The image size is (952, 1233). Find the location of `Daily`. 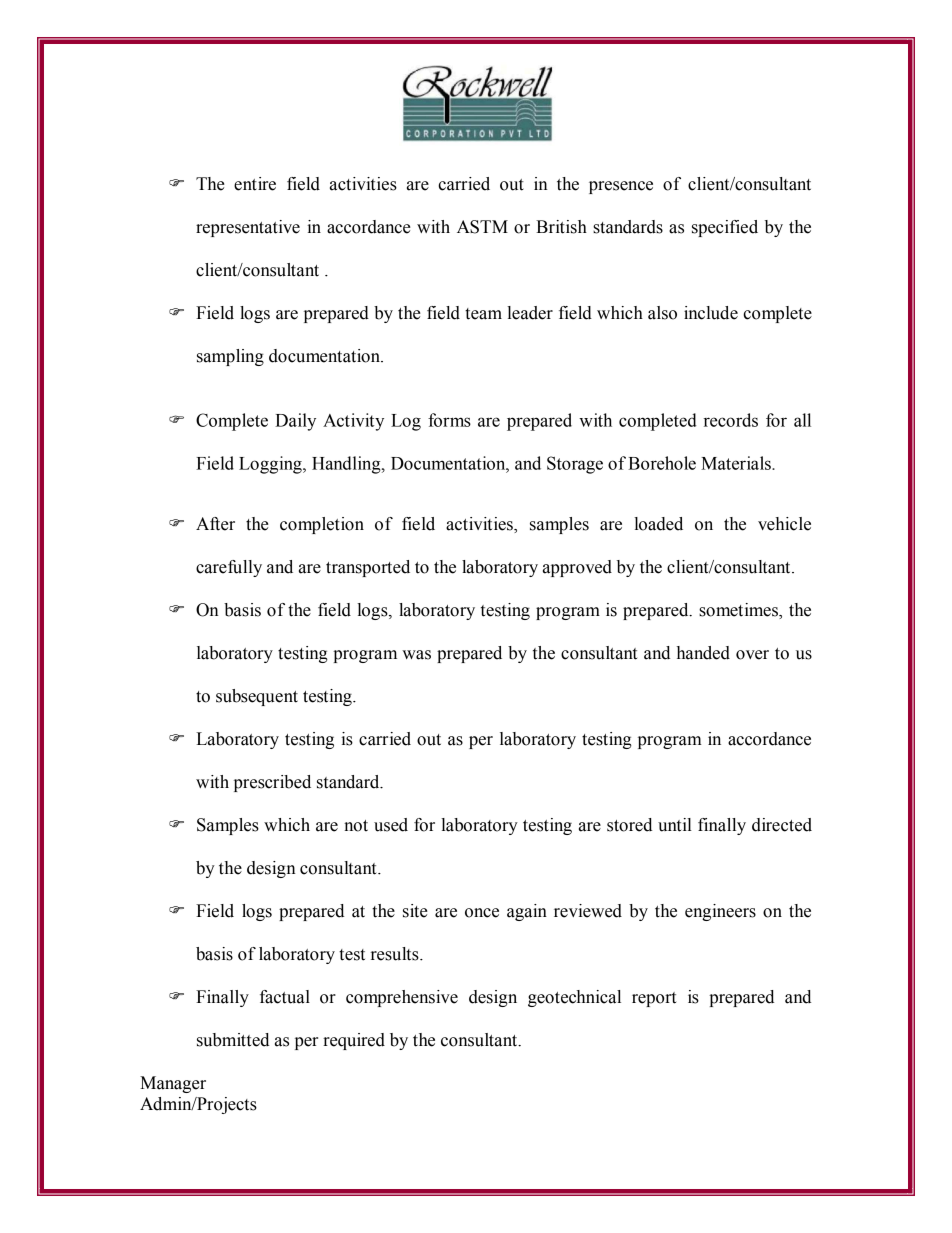

Daily is located at coordinates (295, 422).
